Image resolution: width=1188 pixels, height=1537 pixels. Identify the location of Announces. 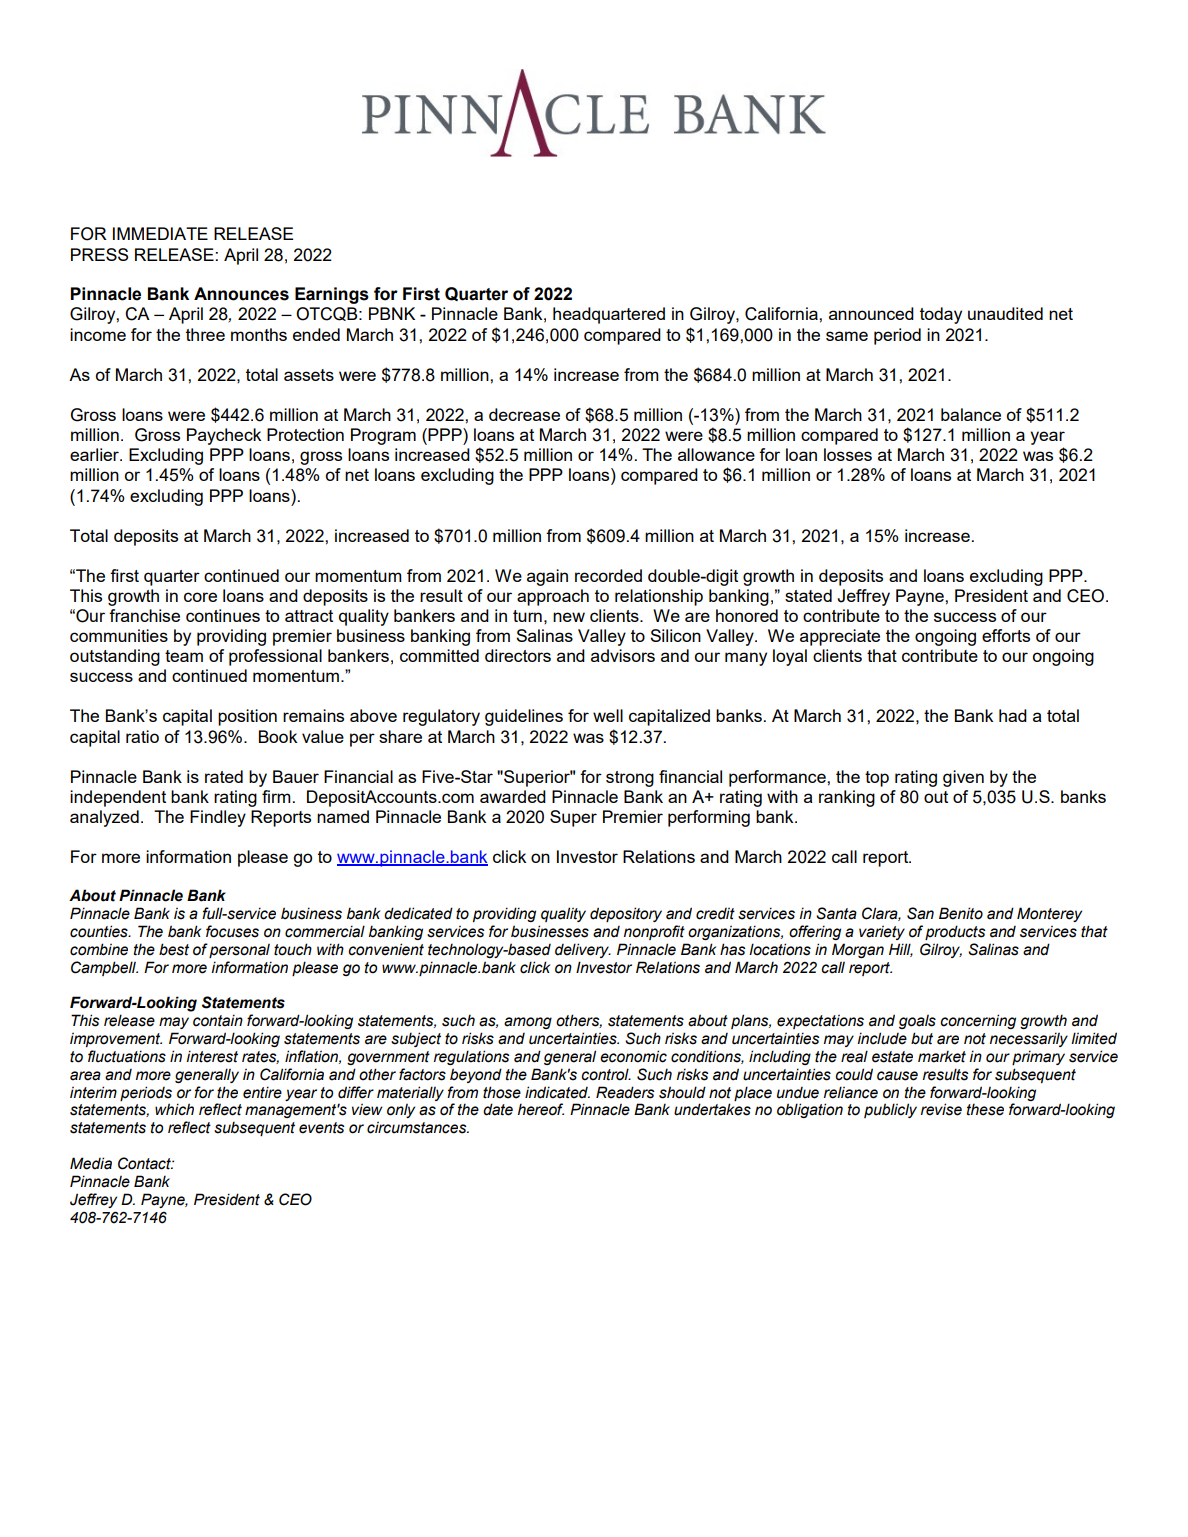
(241, 294).
